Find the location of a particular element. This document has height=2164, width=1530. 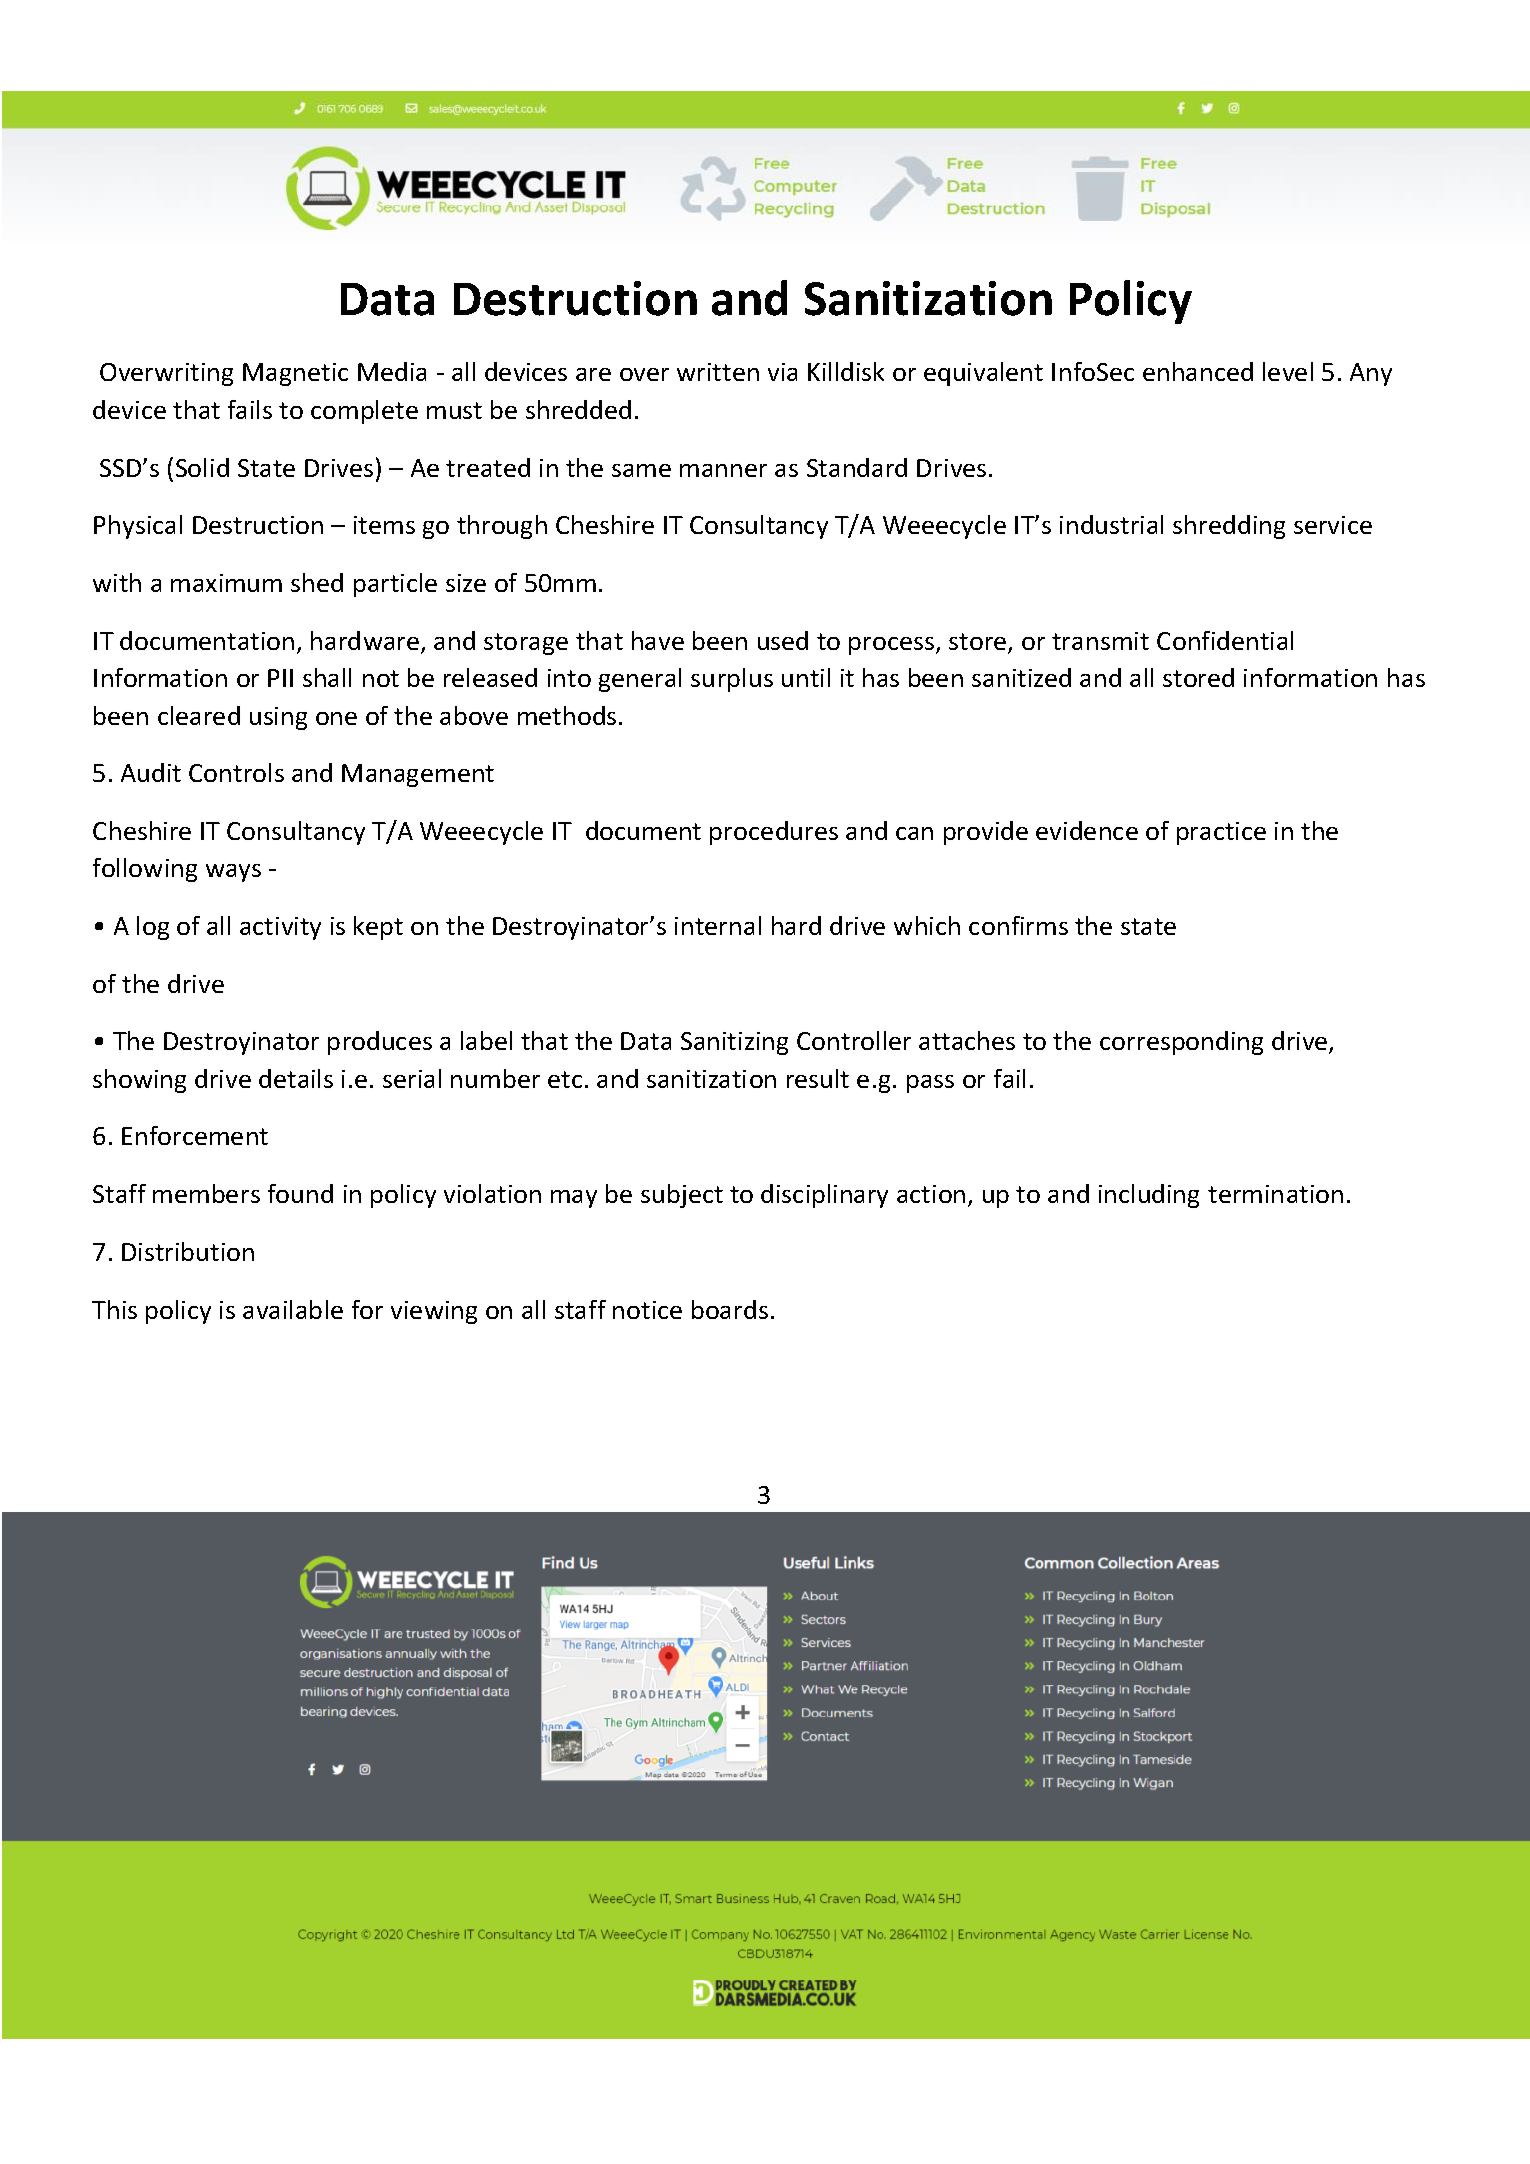

Magnetic is located at coordinates (295, 374).
